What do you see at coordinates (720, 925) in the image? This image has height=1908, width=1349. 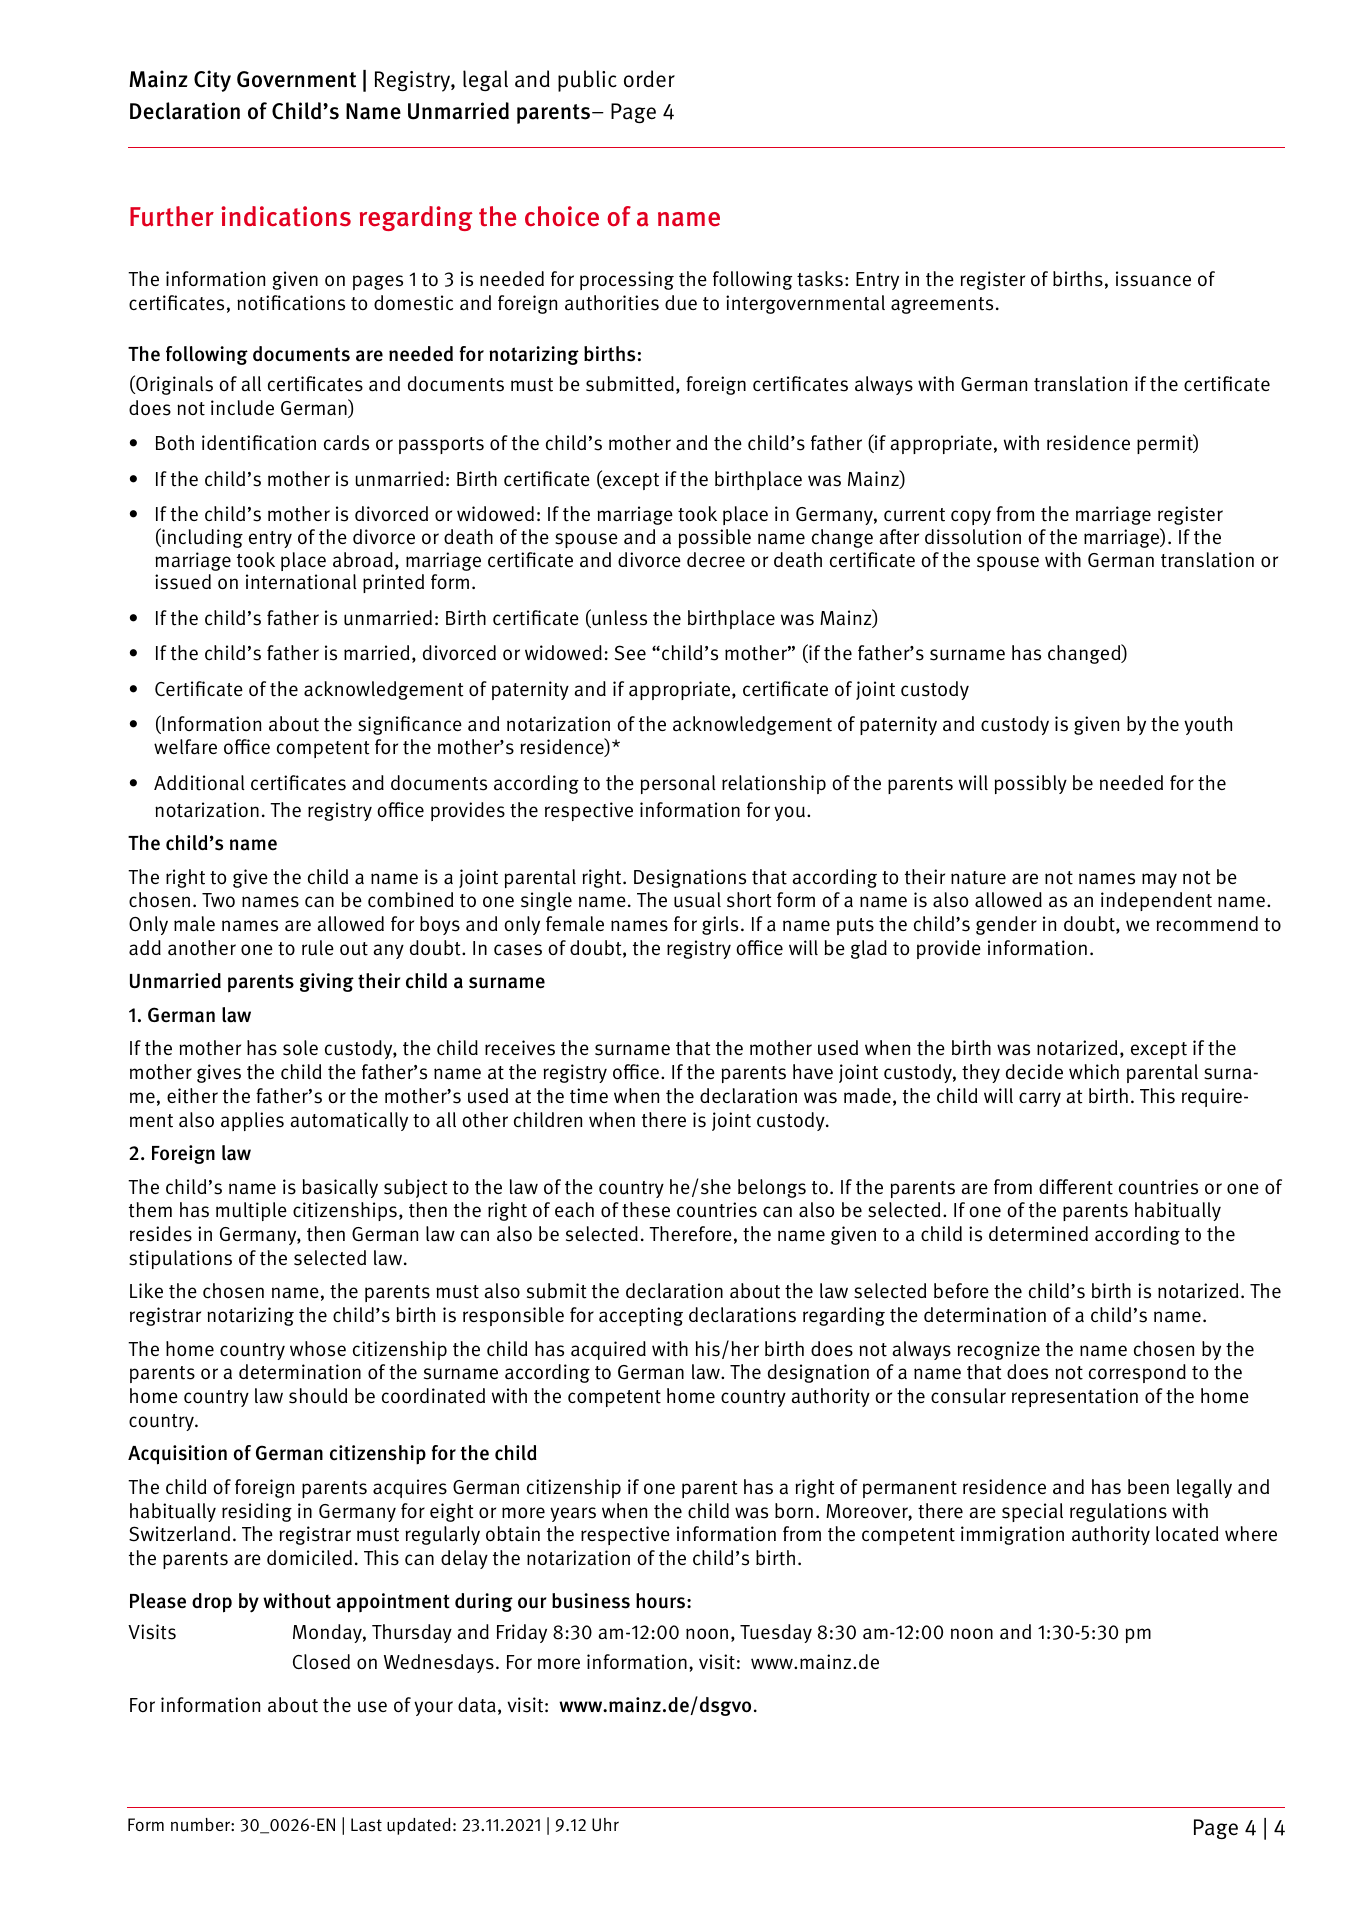 I see `girls` at bounding box center [720, 925].
